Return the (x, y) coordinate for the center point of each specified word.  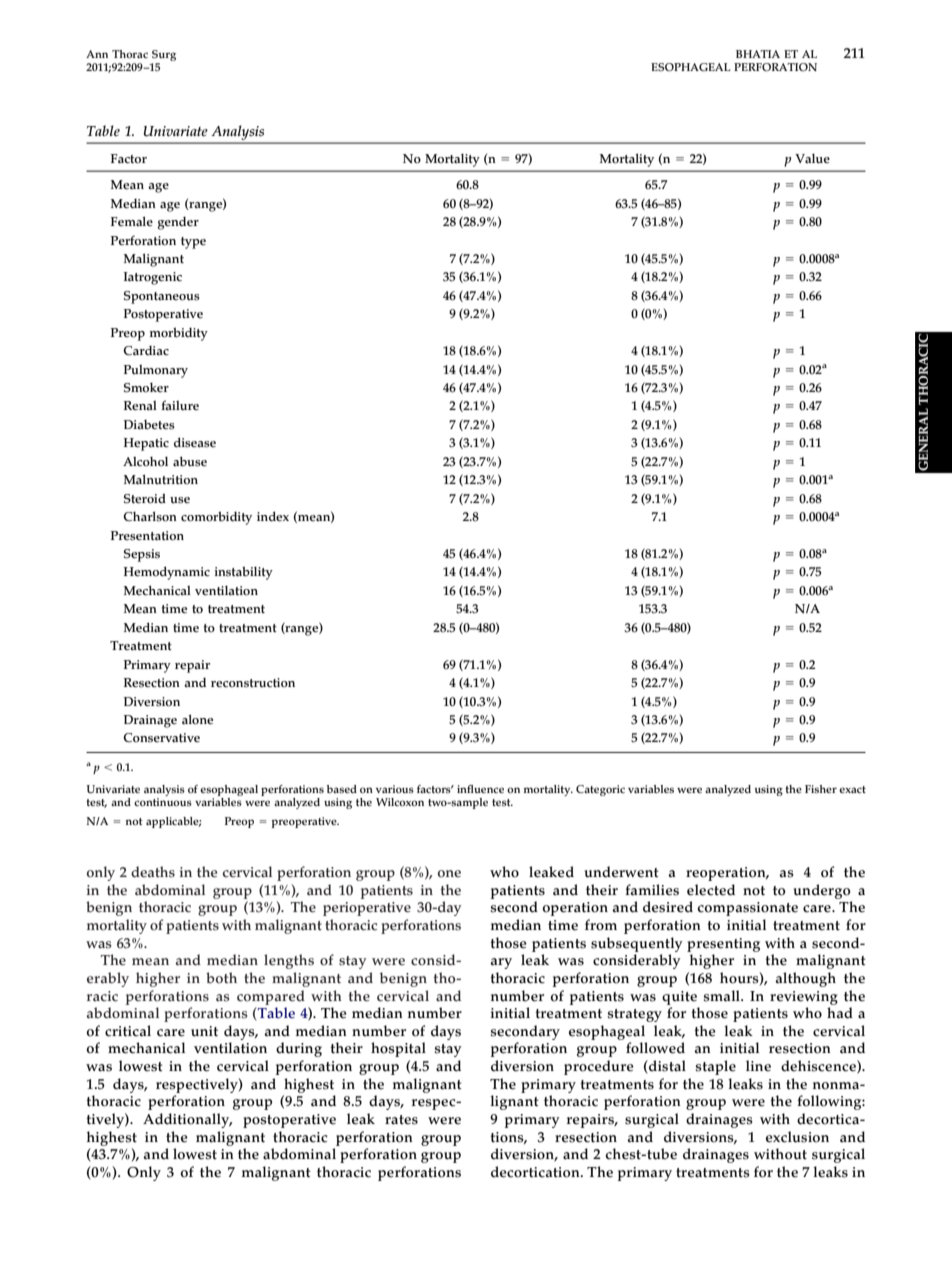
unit (204, 1031)
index (273, 516)
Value (812, 159)
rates (401, 1120)
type (193, 243)
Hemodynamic (167, 573)
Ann (97, 54)
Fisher (821, 789)
